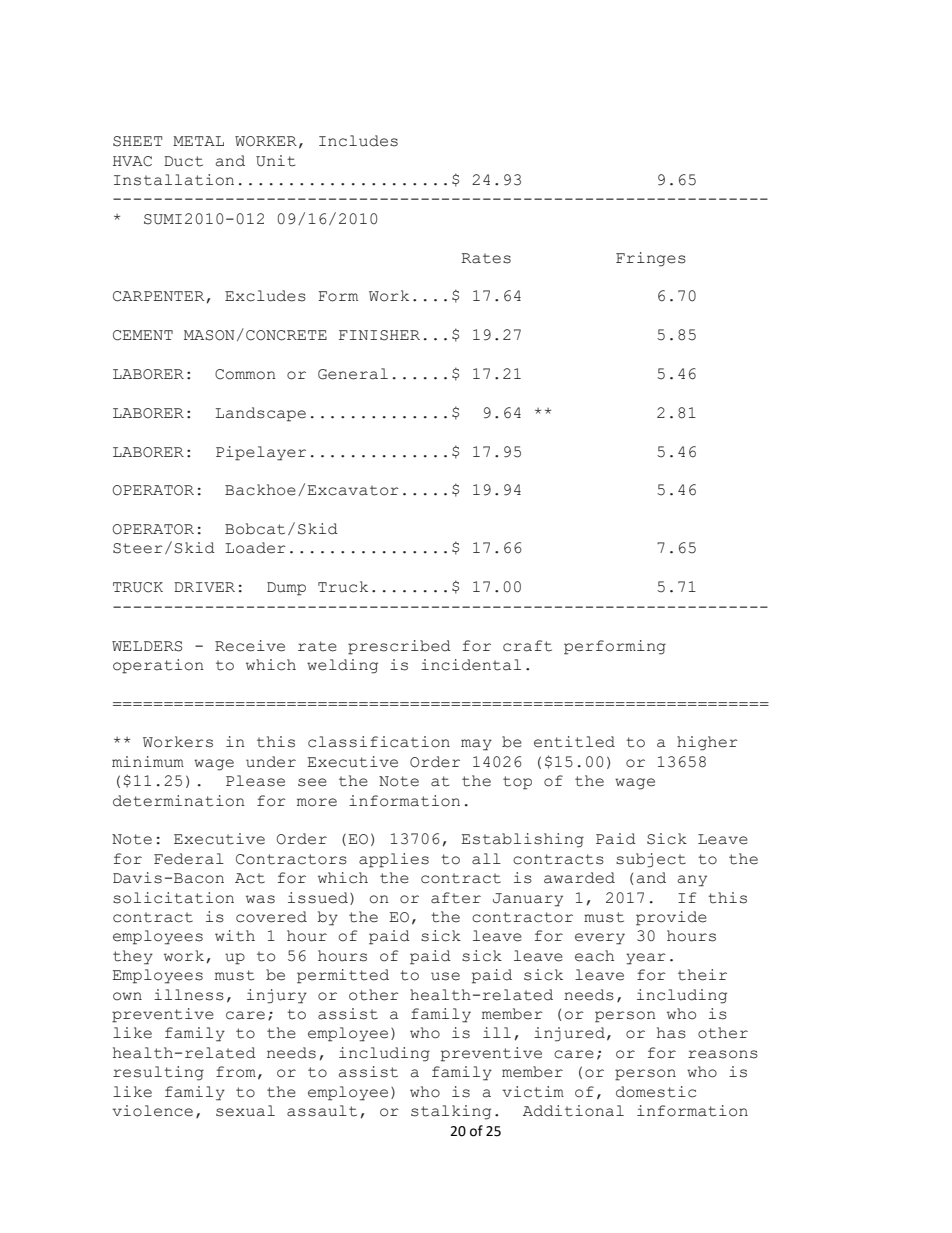  What do you see at coordinates (379, 335) in the screenshot?
I see `FINISHER` at bounding box center [379, 335].
